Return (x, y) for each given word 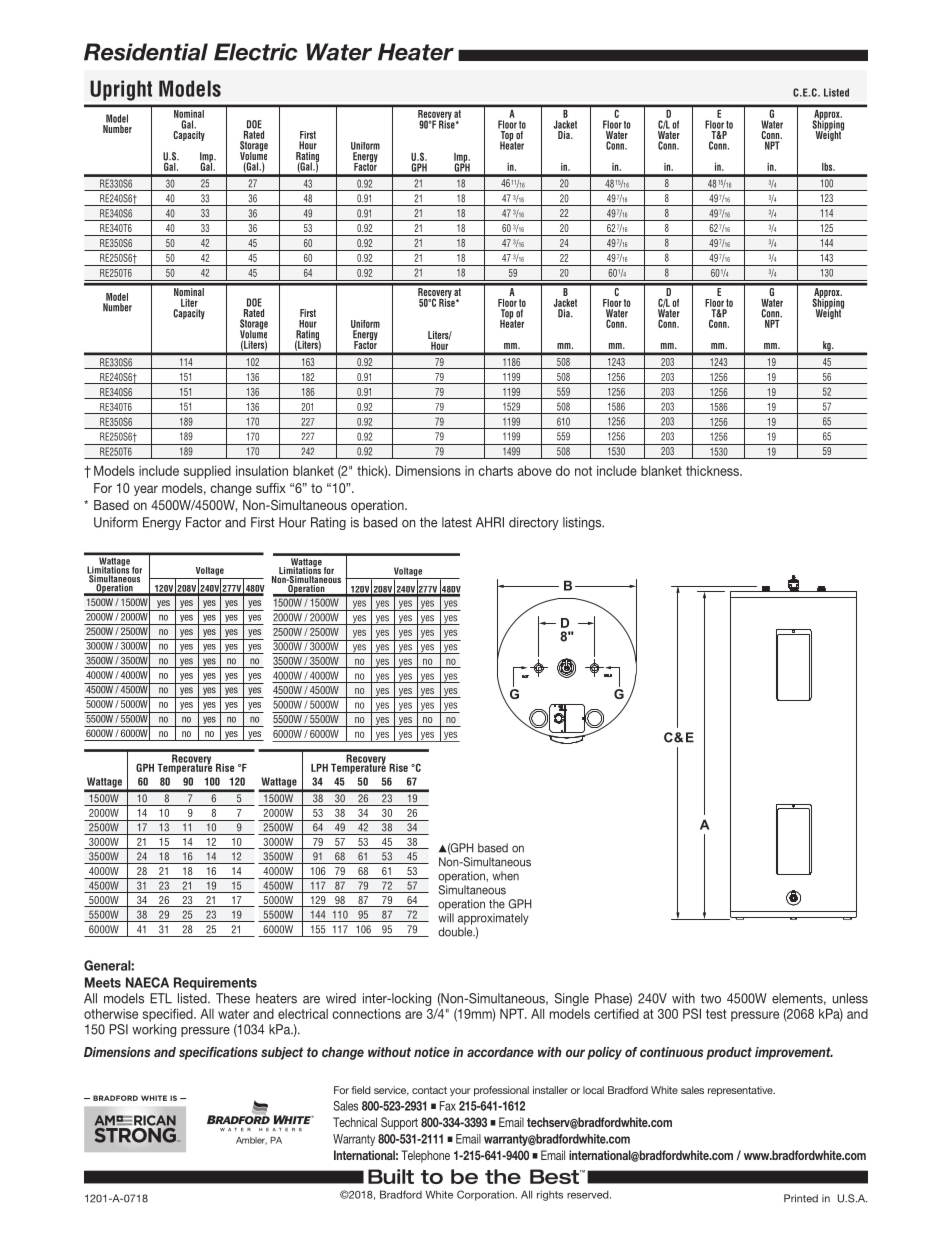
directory (534, 523)
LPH (319, 768)
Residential (146, 52)
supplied (207, 472)
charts (495, 470)
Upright (121, 90)
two (711, 999)
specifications (218, 1053)
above (534, 470)
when (505, 876)
